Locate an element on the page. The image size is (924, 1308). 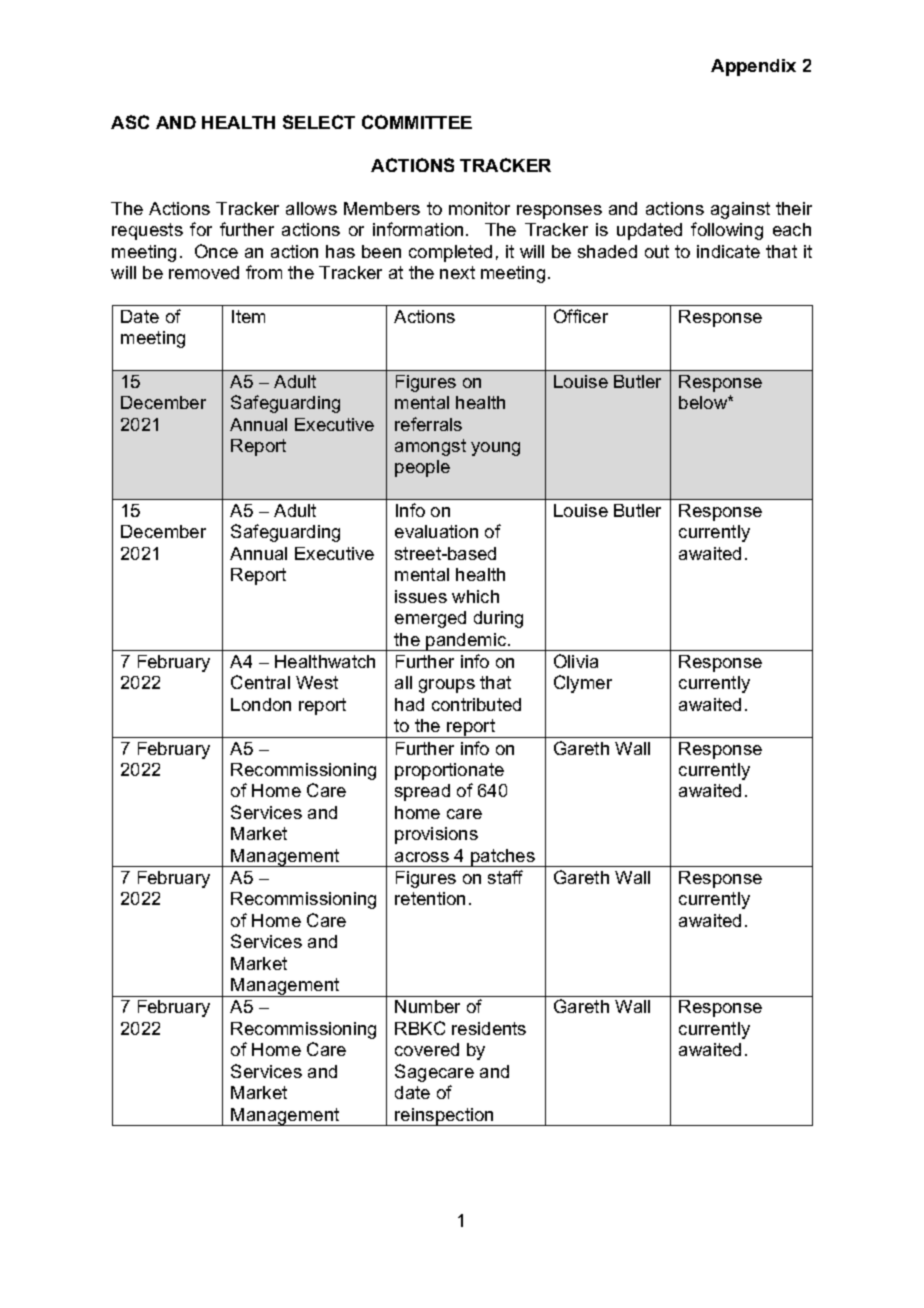
Central is located at coordinates (260, 682).
